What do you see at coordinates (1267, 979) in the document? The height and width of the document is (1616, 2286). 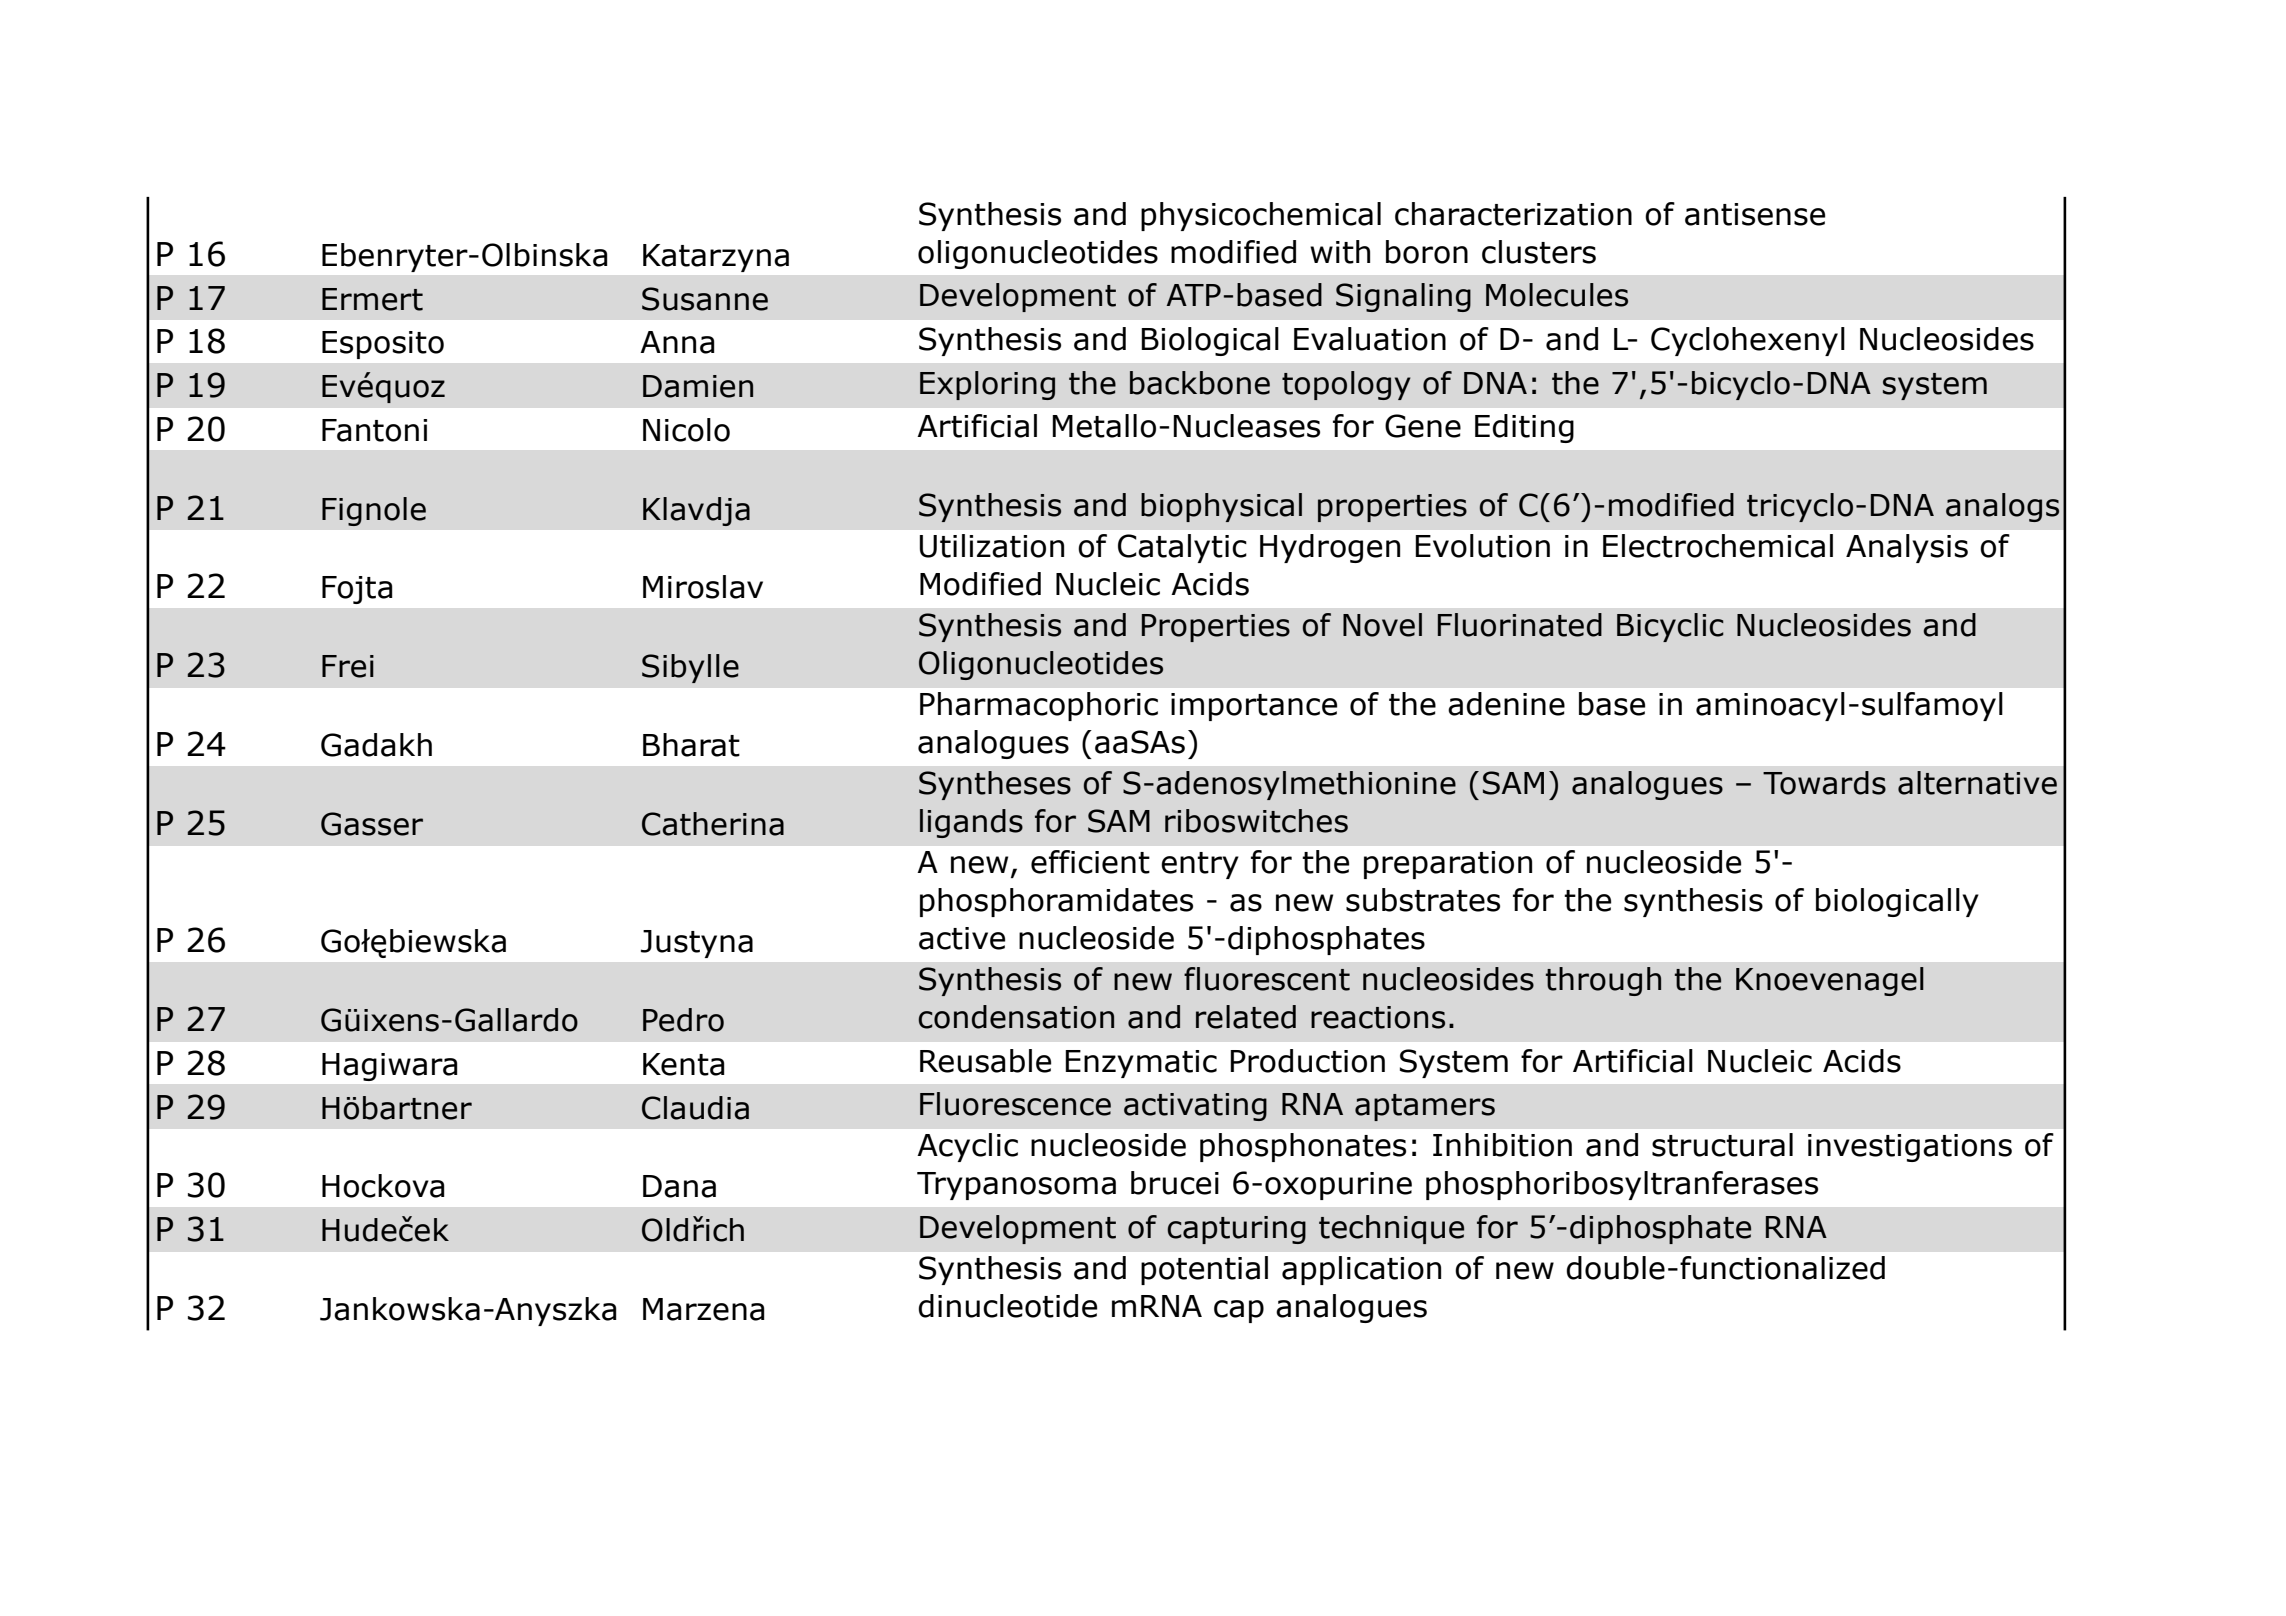 I see `fluorescent` at bounding box center [1267, 979].
